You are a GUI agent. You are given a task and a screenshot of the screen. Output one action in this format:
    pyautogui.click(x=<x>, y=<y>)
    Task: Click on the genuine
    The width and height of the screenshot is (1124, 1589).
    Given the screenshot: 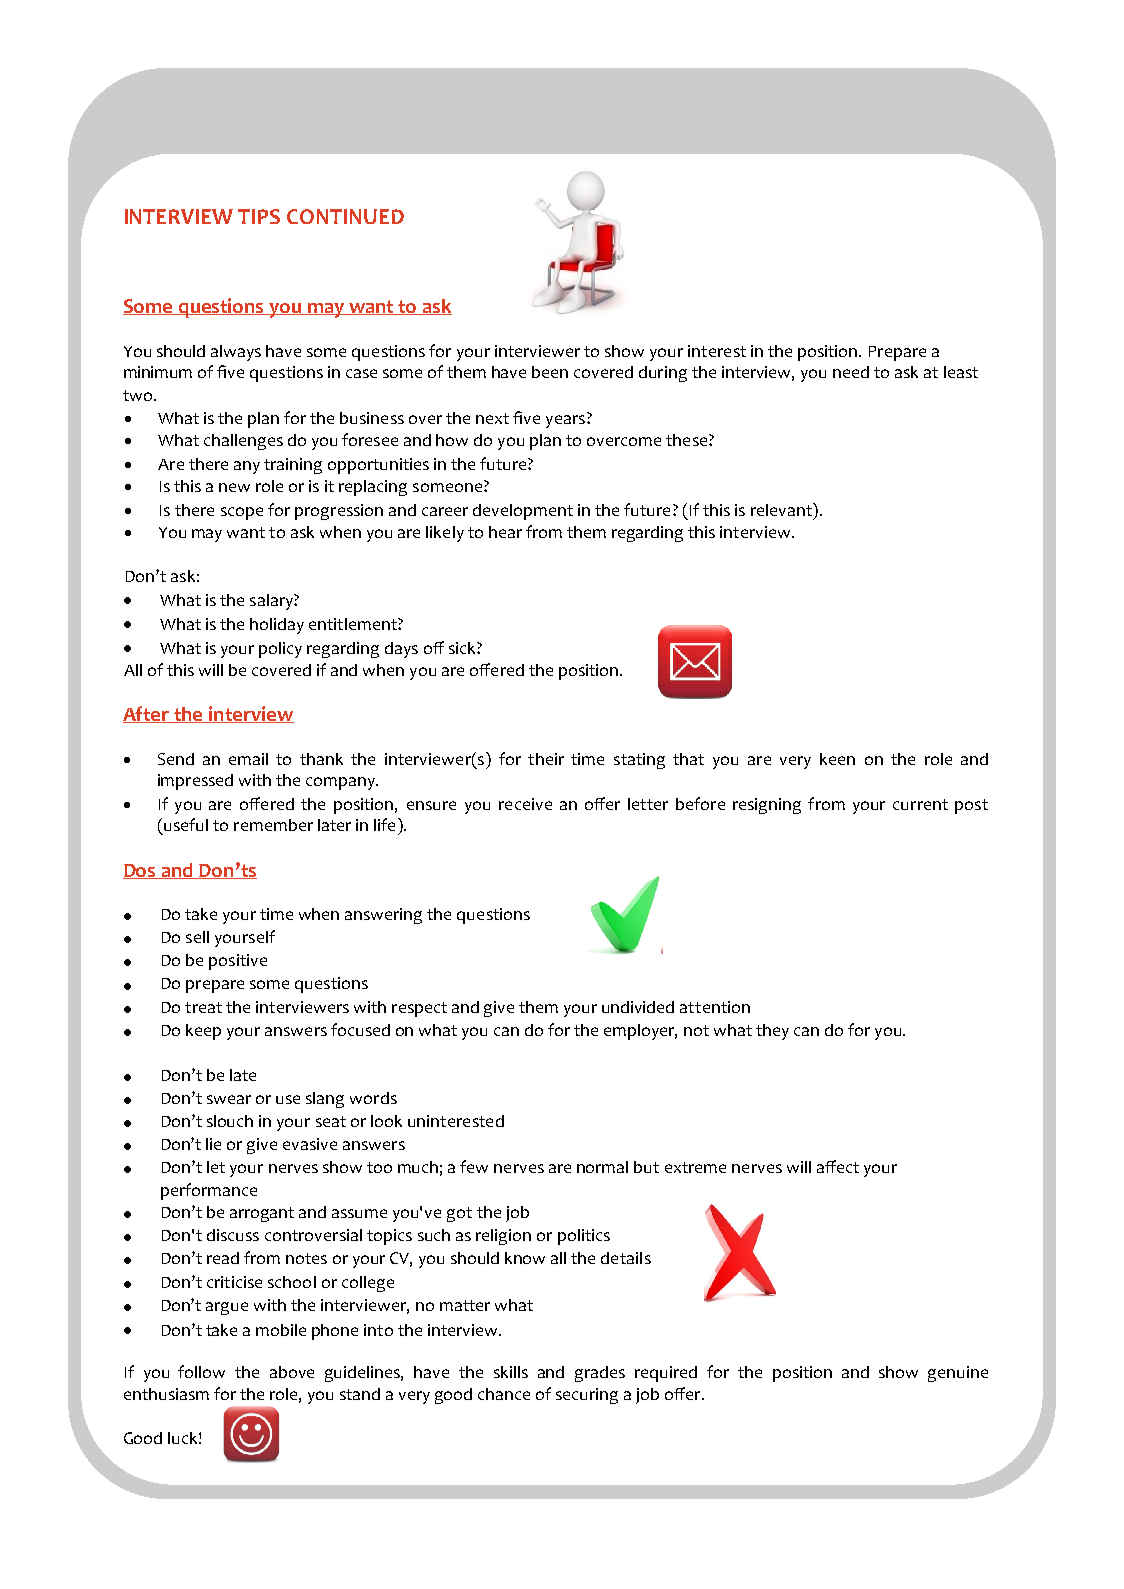 What is the action you would take?
    pyautogui.click(x=958, y=1374)
